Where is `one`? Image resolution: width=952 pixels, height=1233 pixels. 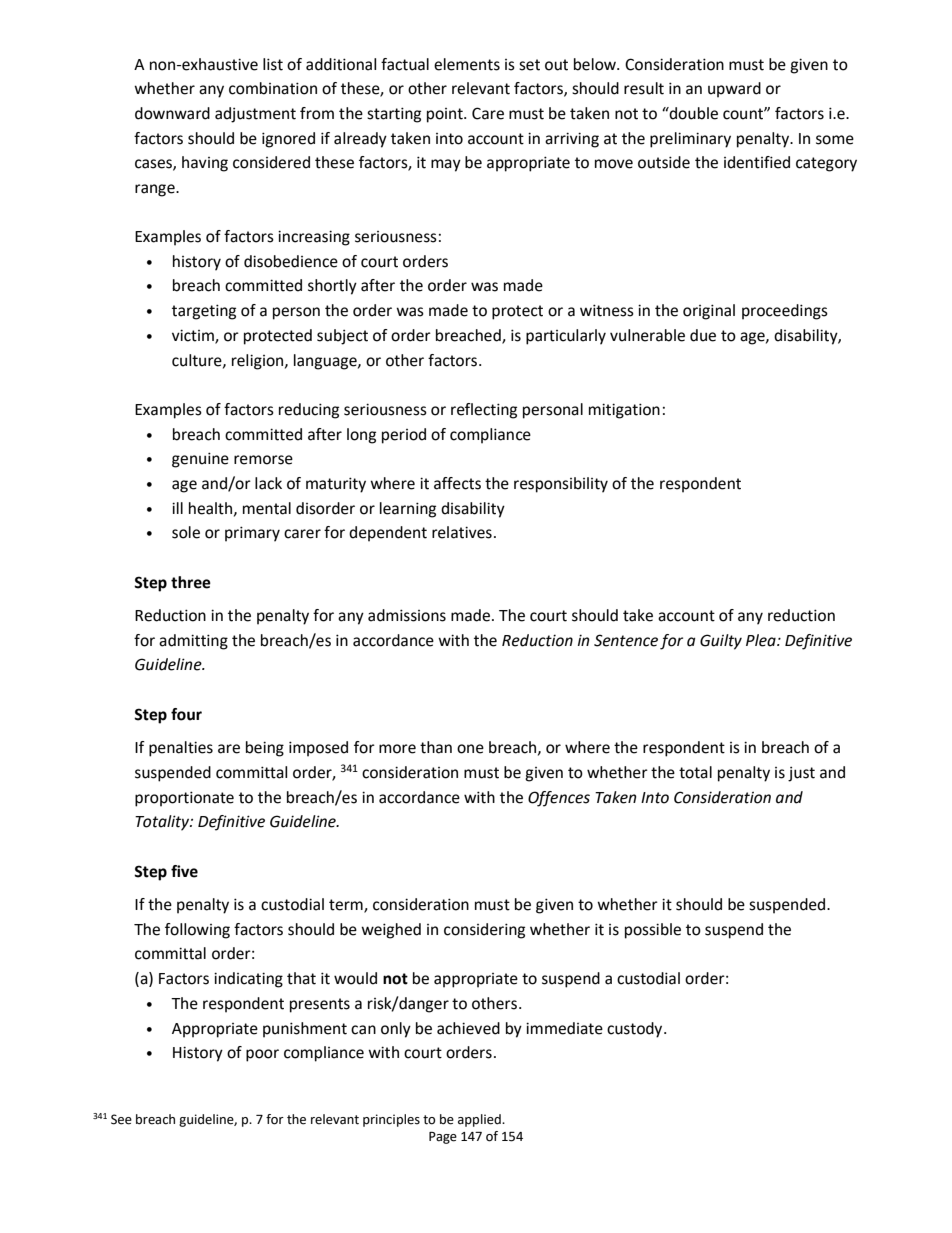
one is located at coordinates (470, 749).
